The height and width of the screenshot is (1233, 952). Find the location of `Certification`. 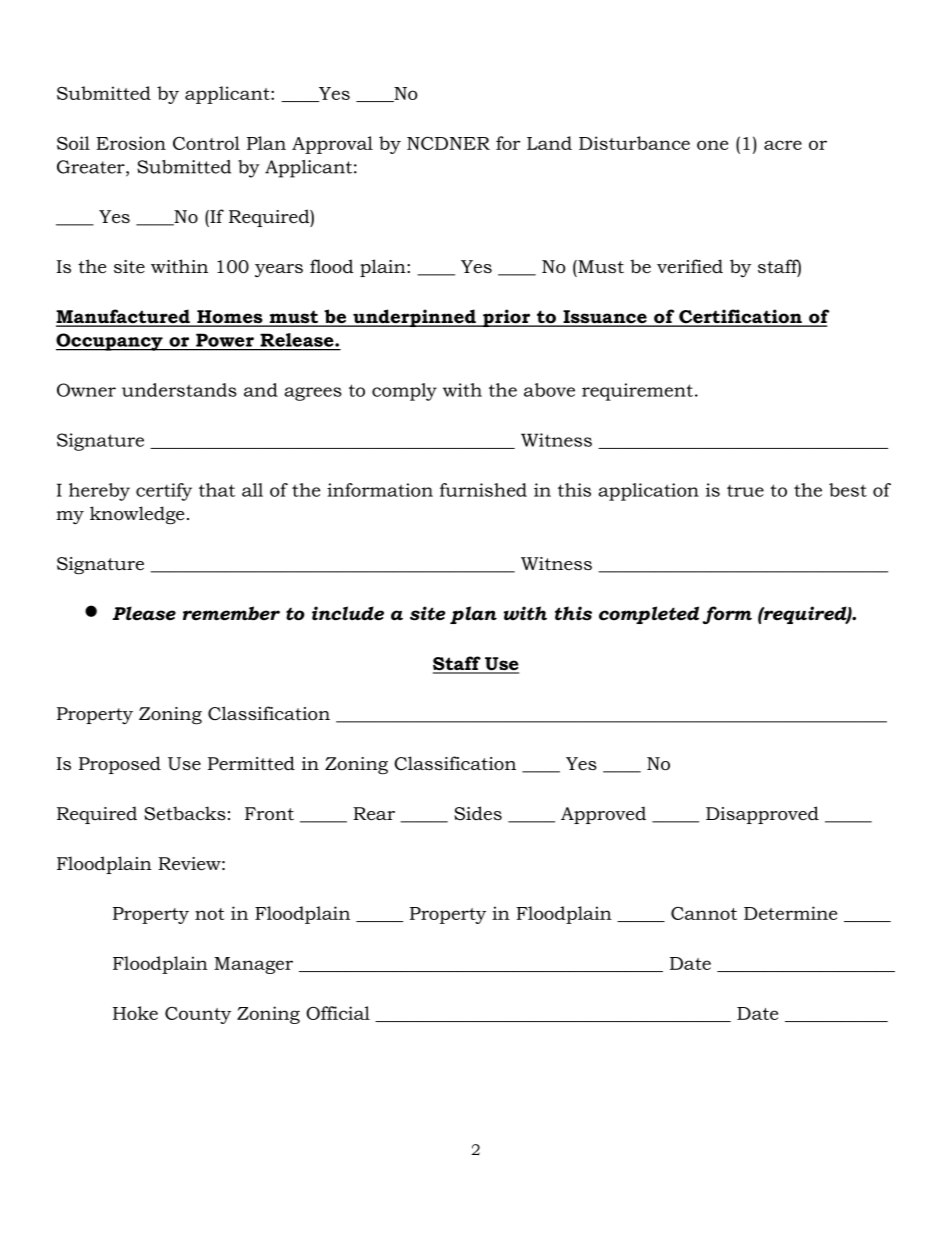

Certification is located at coordinates (740, 317).
